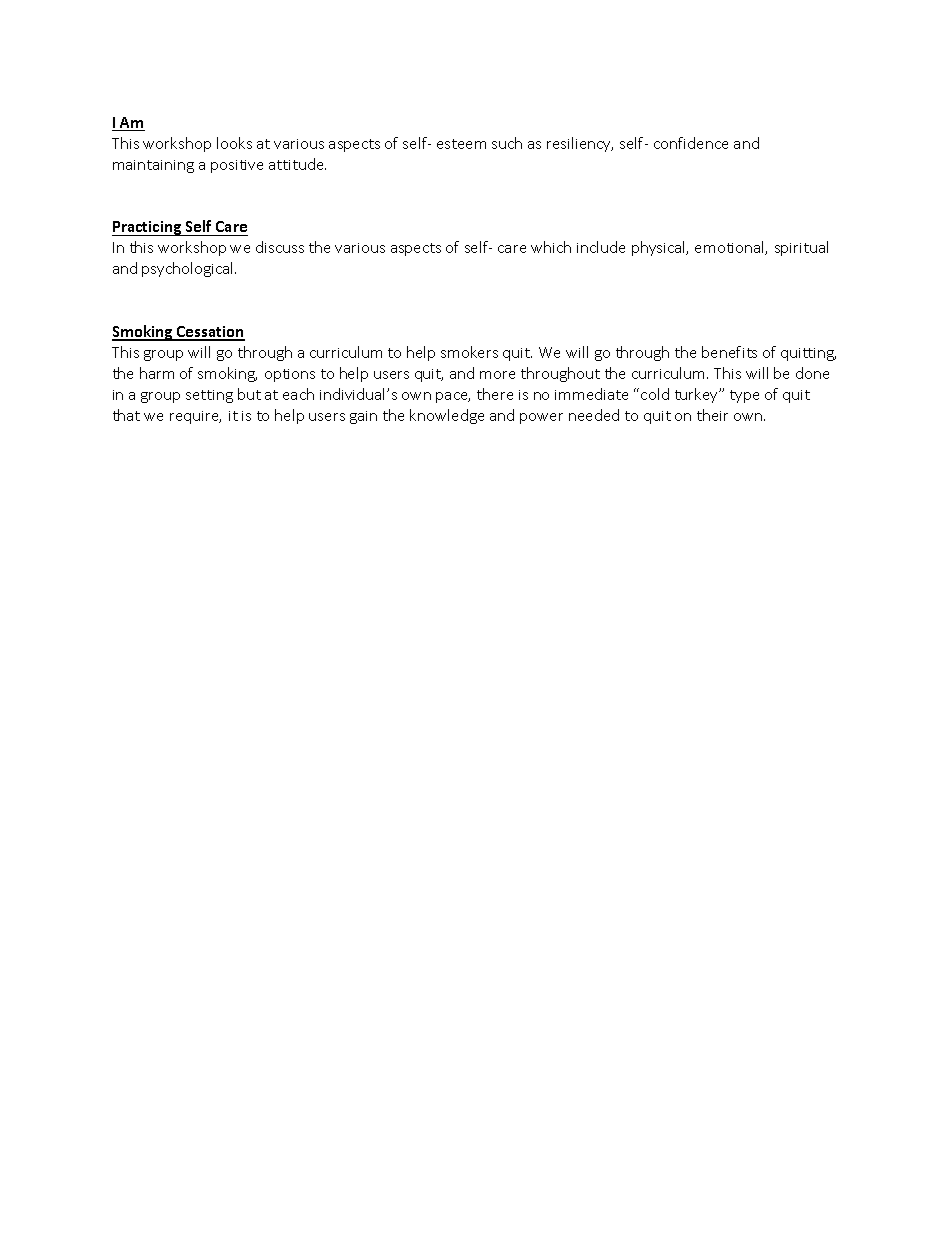 The image size is (952, 1233). Describe the element at coordinates (551, 247) in the screenshot. I see `which` at that location.
